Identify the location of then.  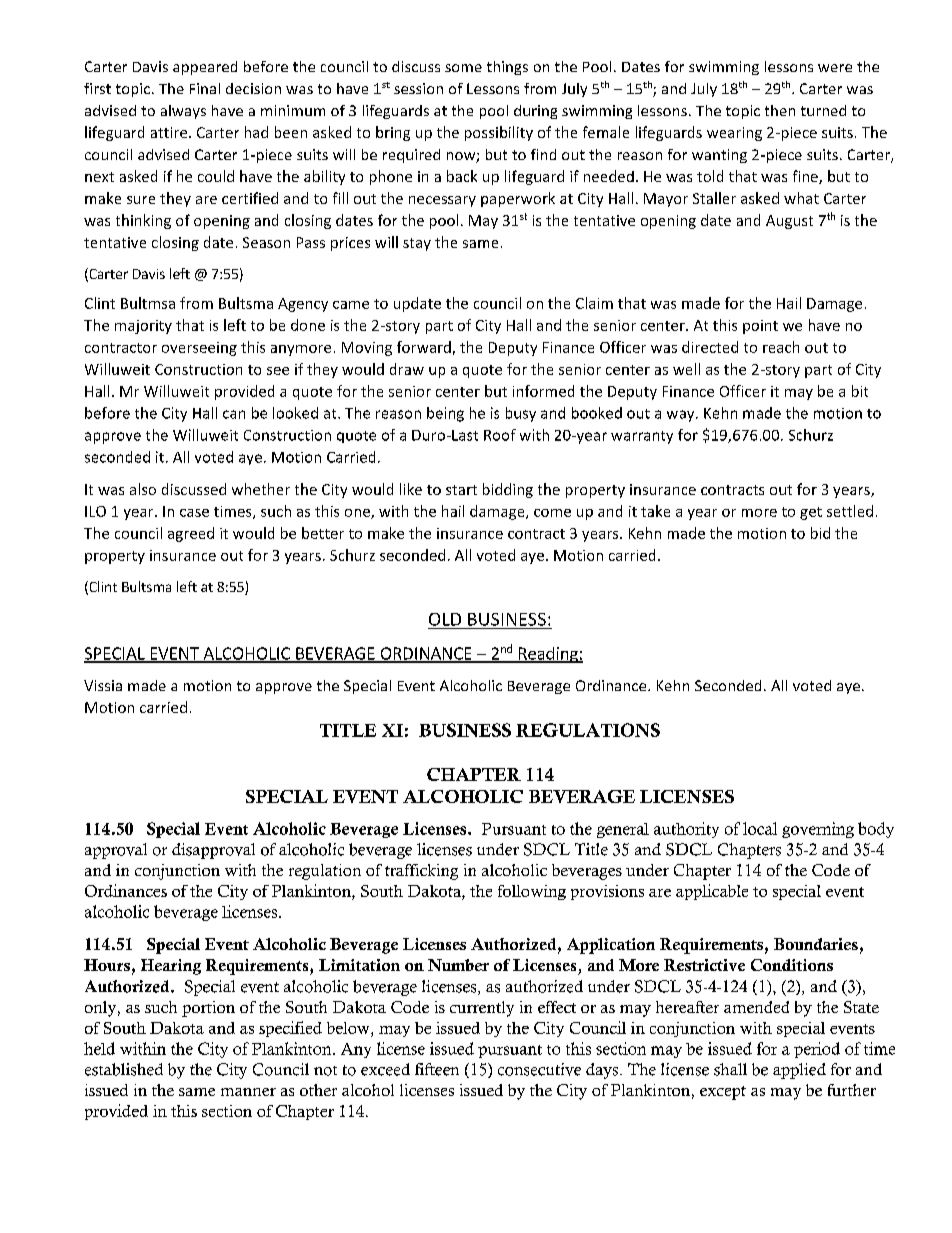
(780, 110).
